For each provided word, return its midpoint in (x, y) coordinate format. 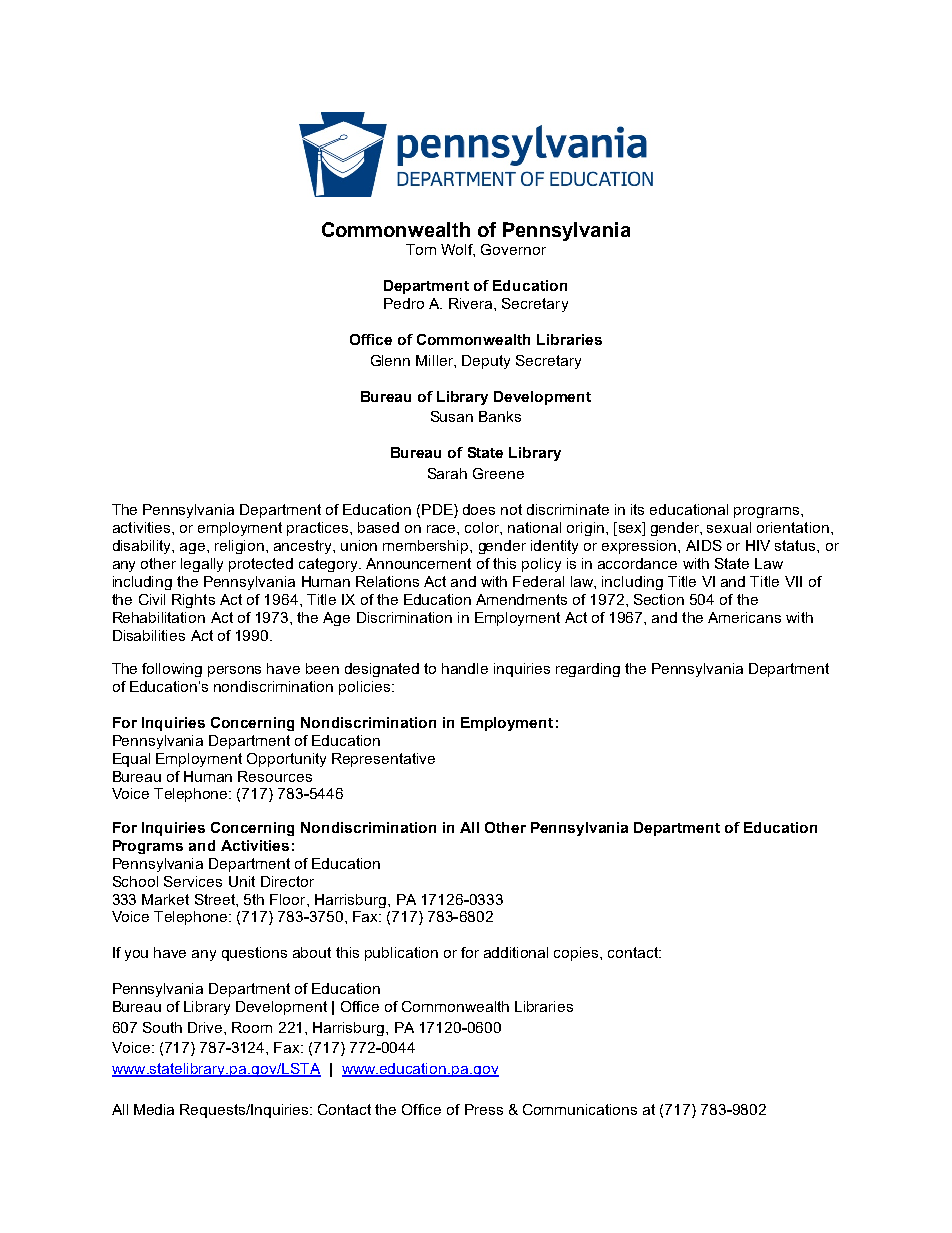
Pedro (404, 303)
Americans (744, 617)
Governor (513, 249)
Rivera (472, 303)
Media (154, 1109)
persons (234, 671)
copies (577, 954)
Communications (580, 1109)
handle (465, 668)
